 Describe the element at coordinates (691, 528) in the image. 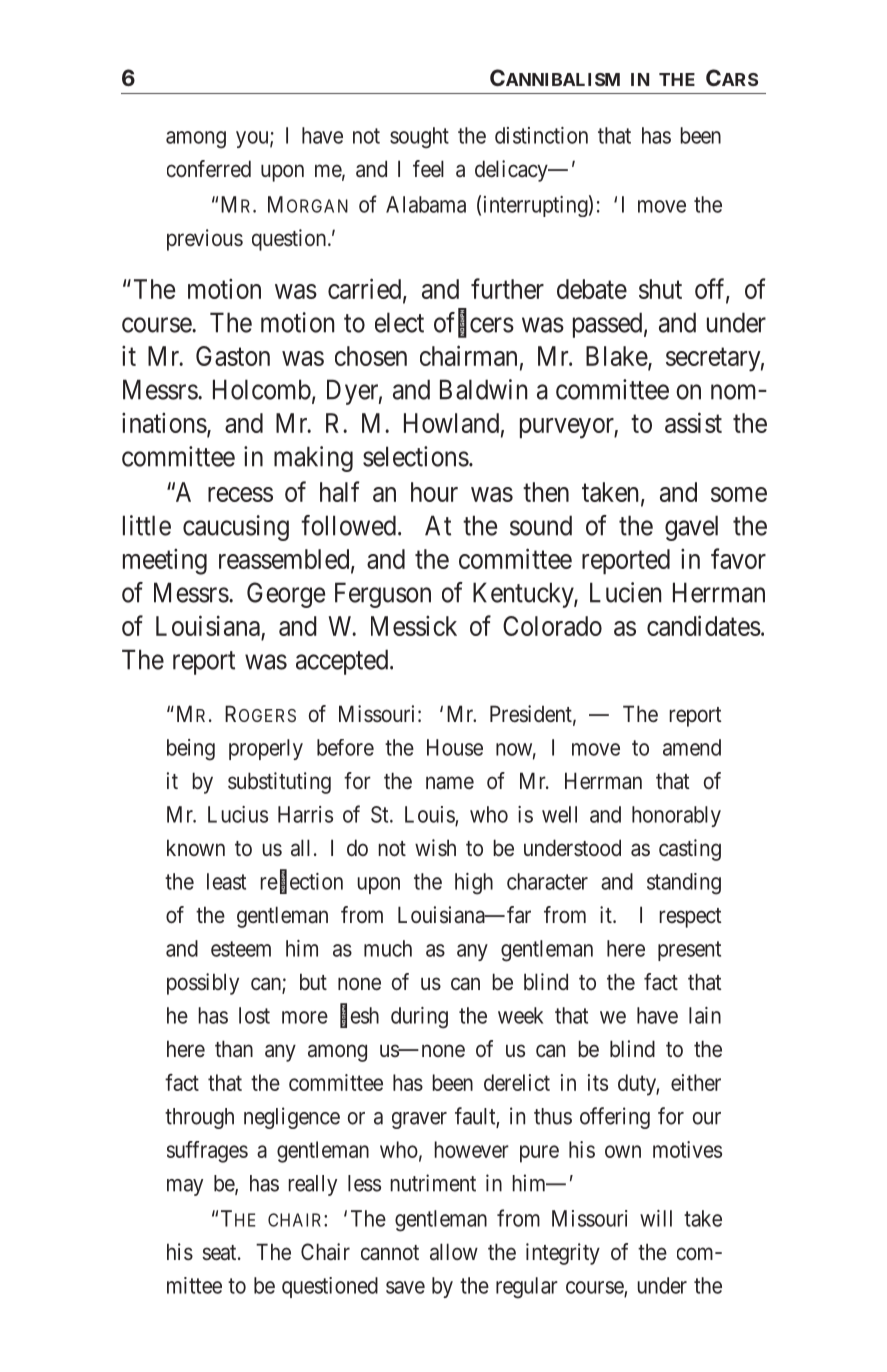

I see `gavel` at that location.
